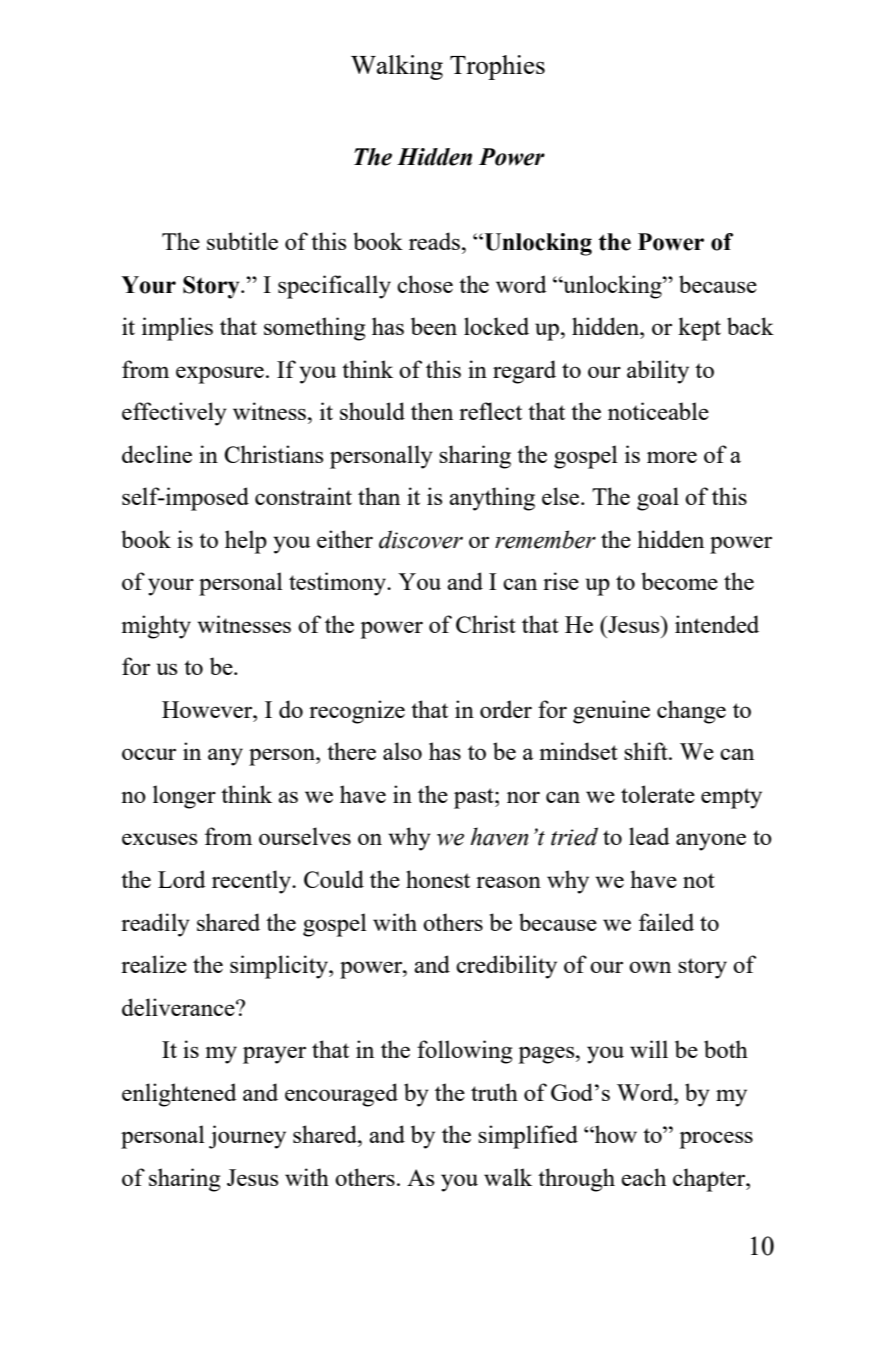  I want to click on subtitle, so click(242, 241).
